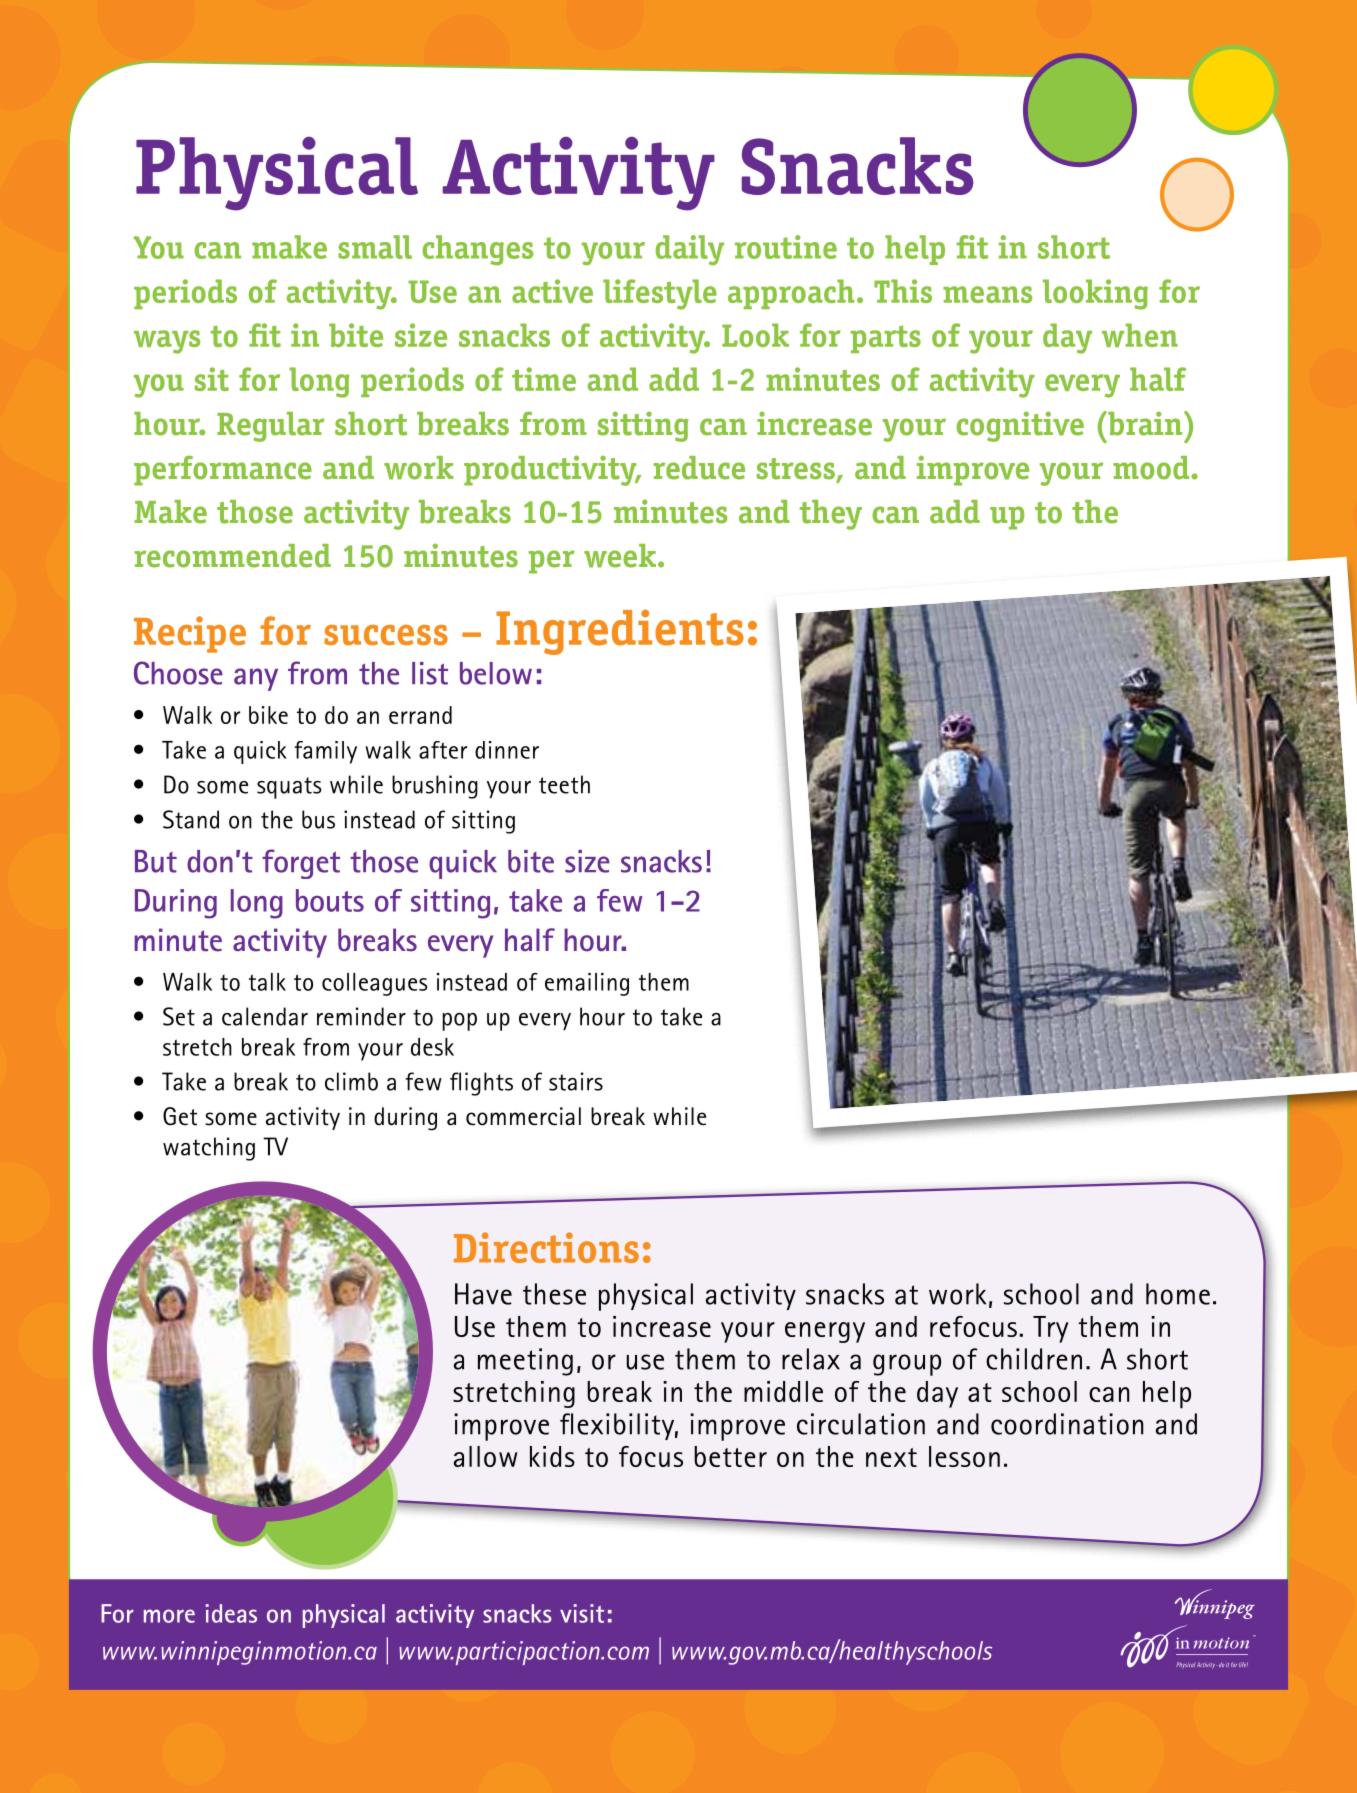 This screenshot has height=1793, width=1357. I want to click on ideas, so click(231, 1613).
